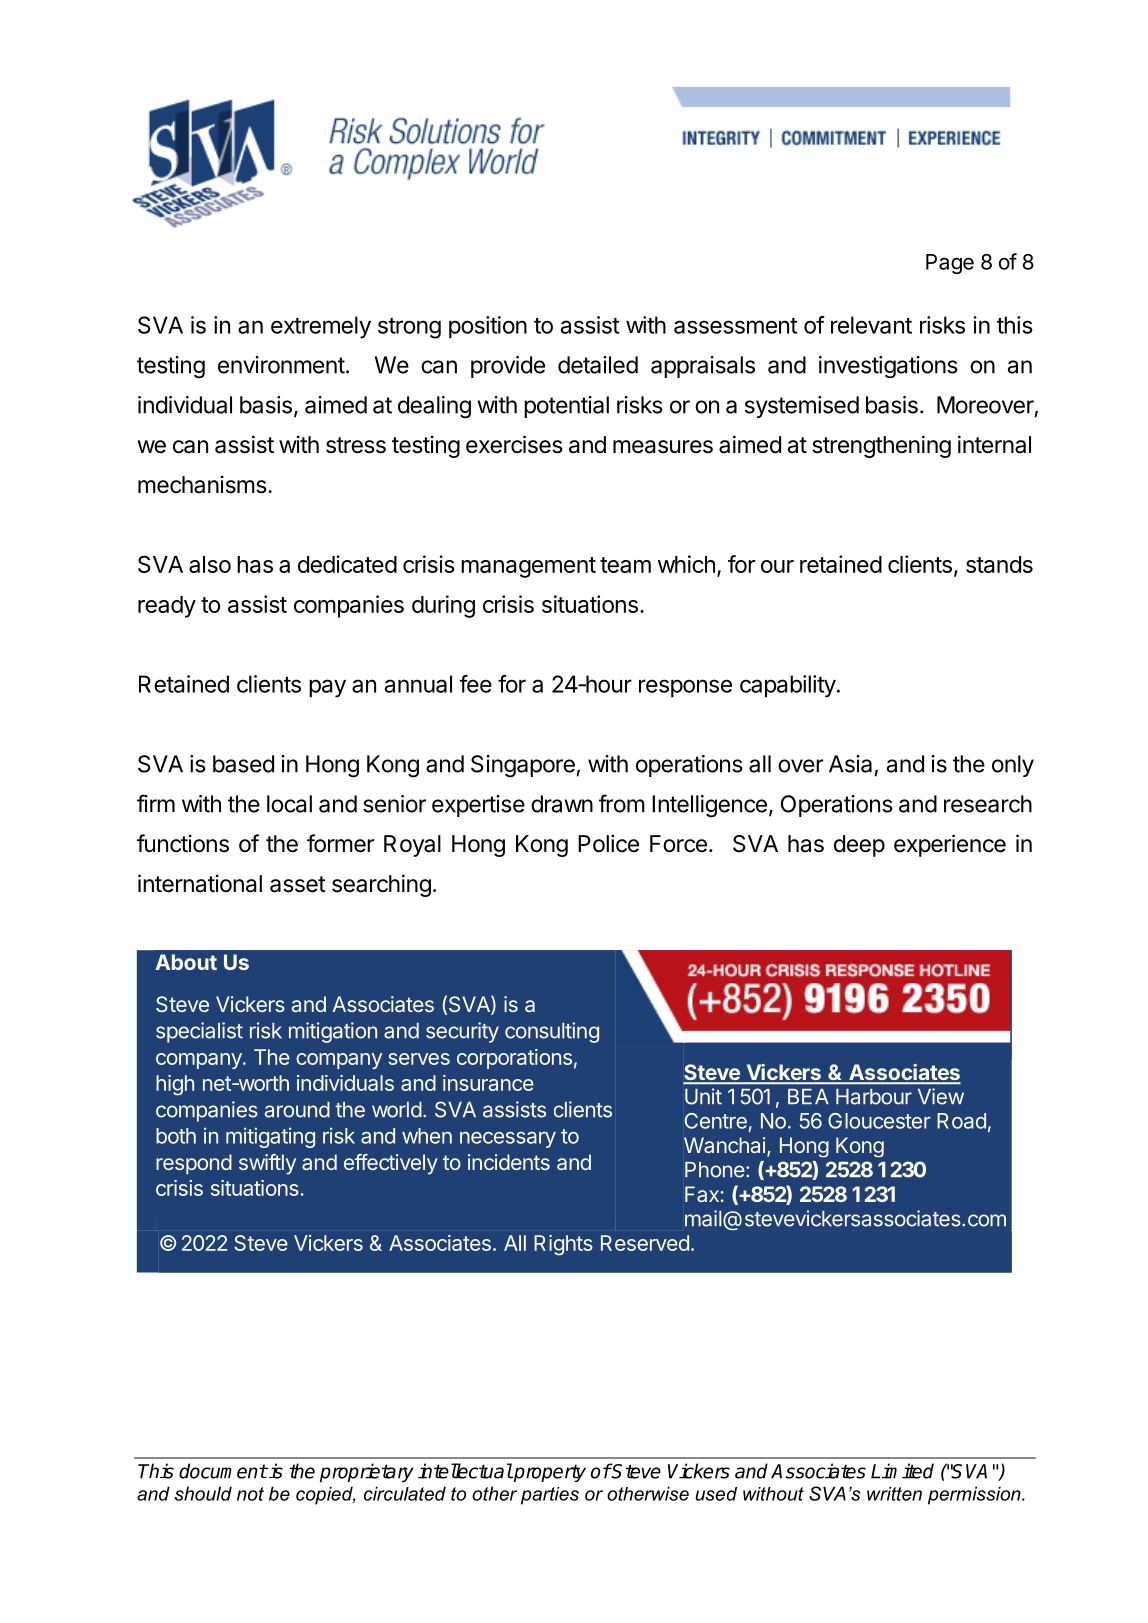 This document has width=1148, height=1623. Describe the element at coordinates (871, 325) in the document. I see `relevant` at that location.
